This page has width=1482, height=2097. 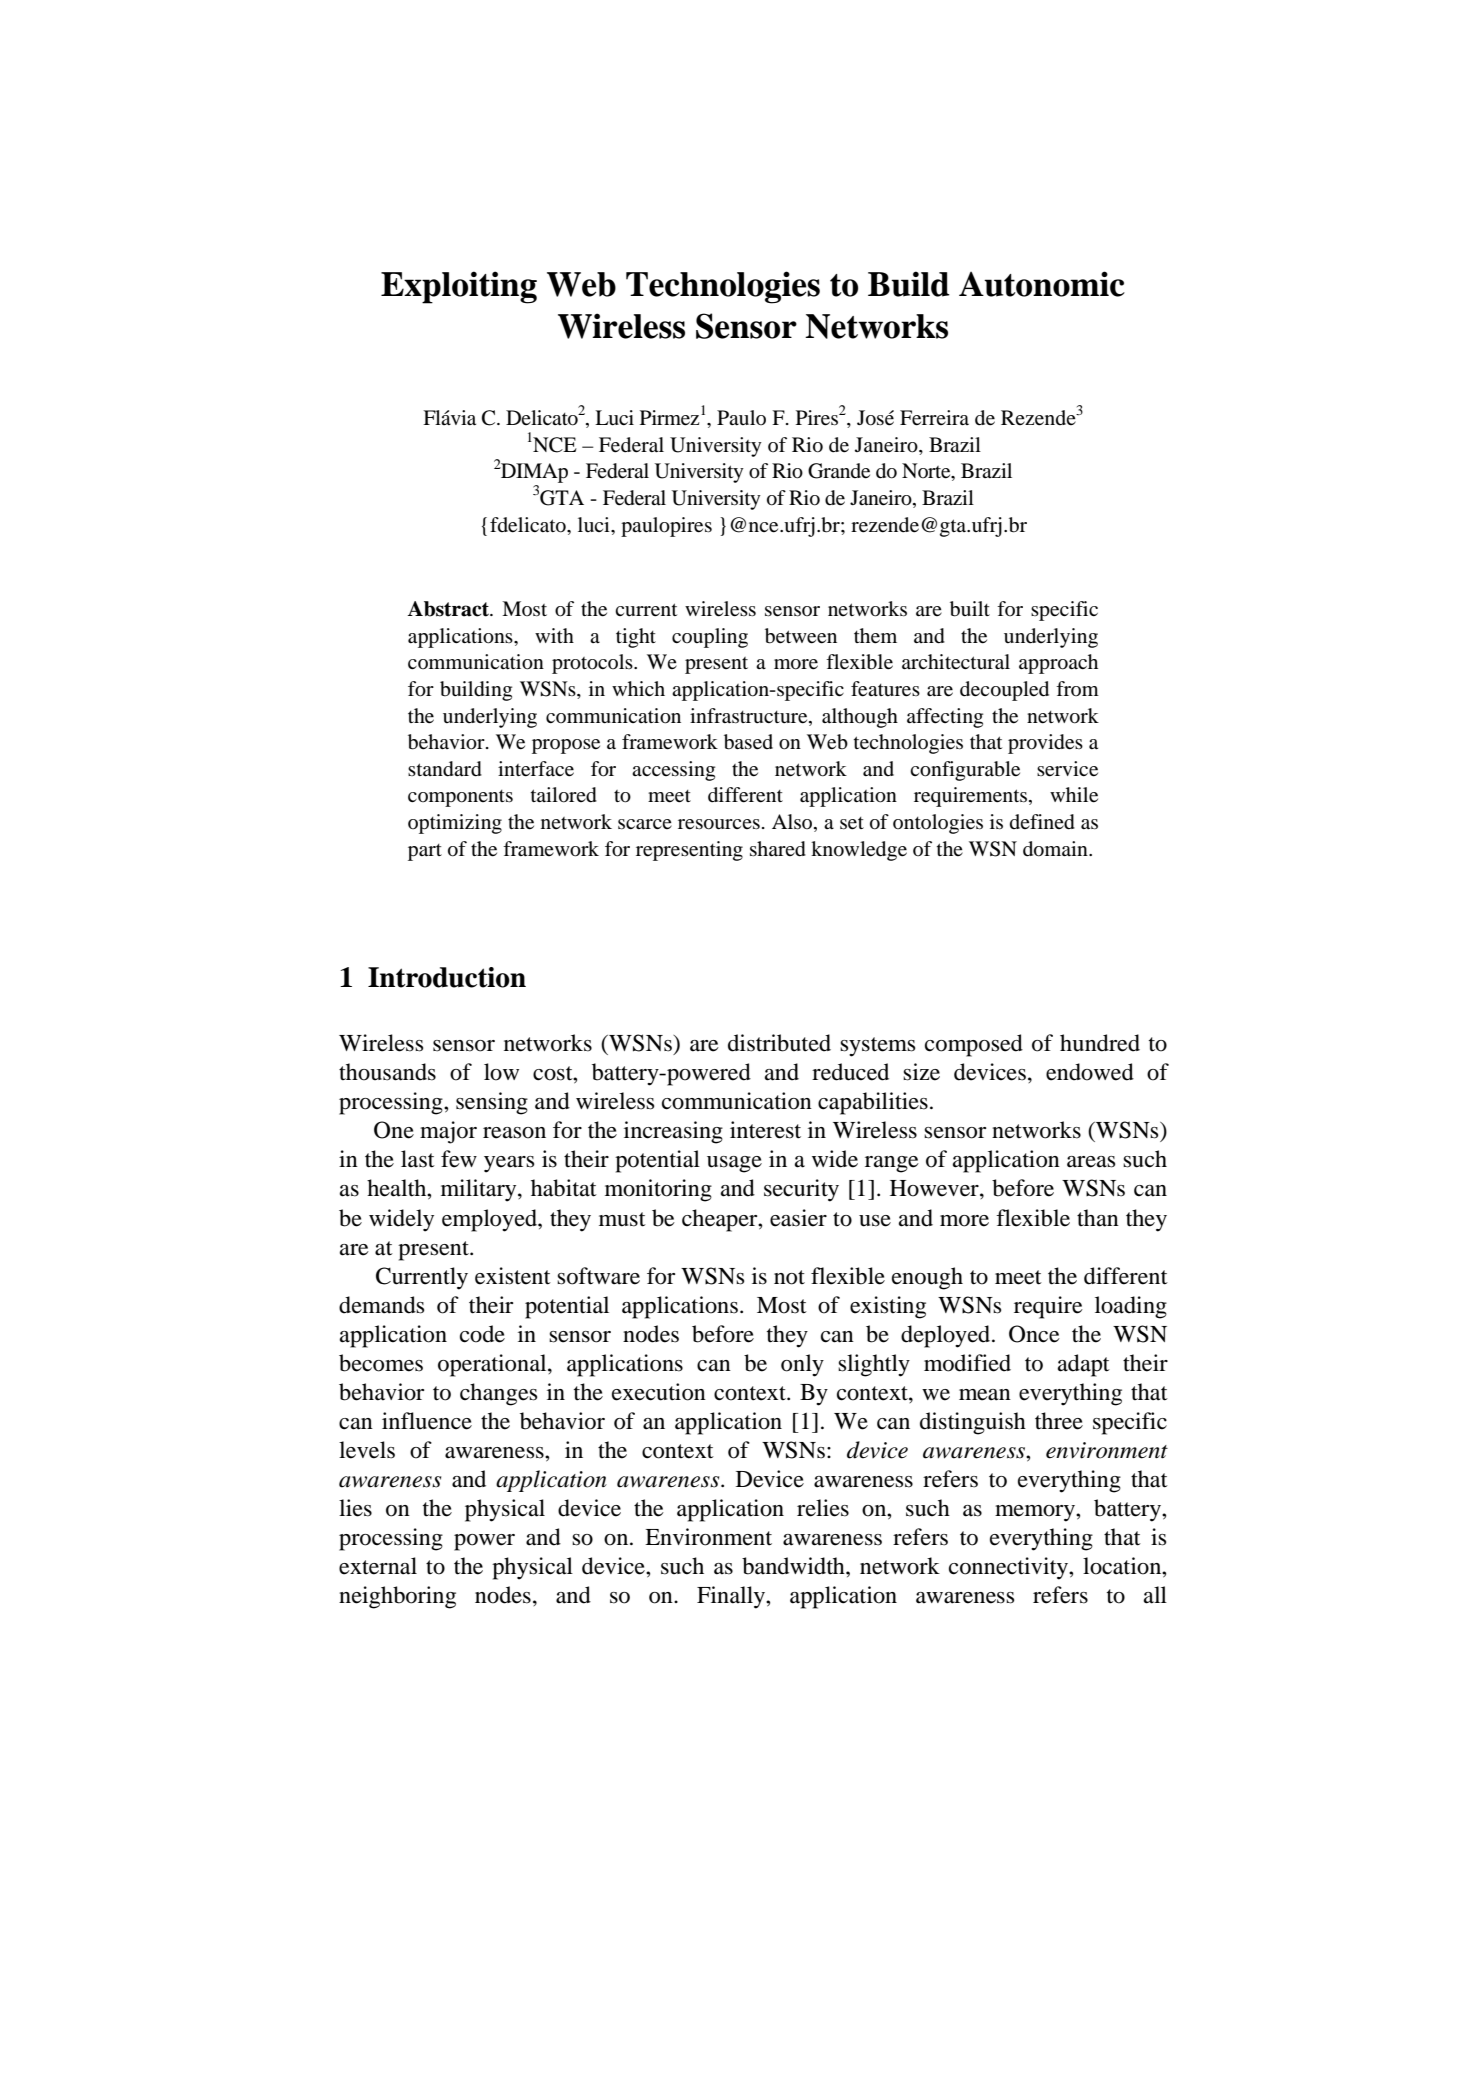 What do you see at coordinates (765, 1130) in the page?
I see `interest` at bounding box center [765, 1130].
